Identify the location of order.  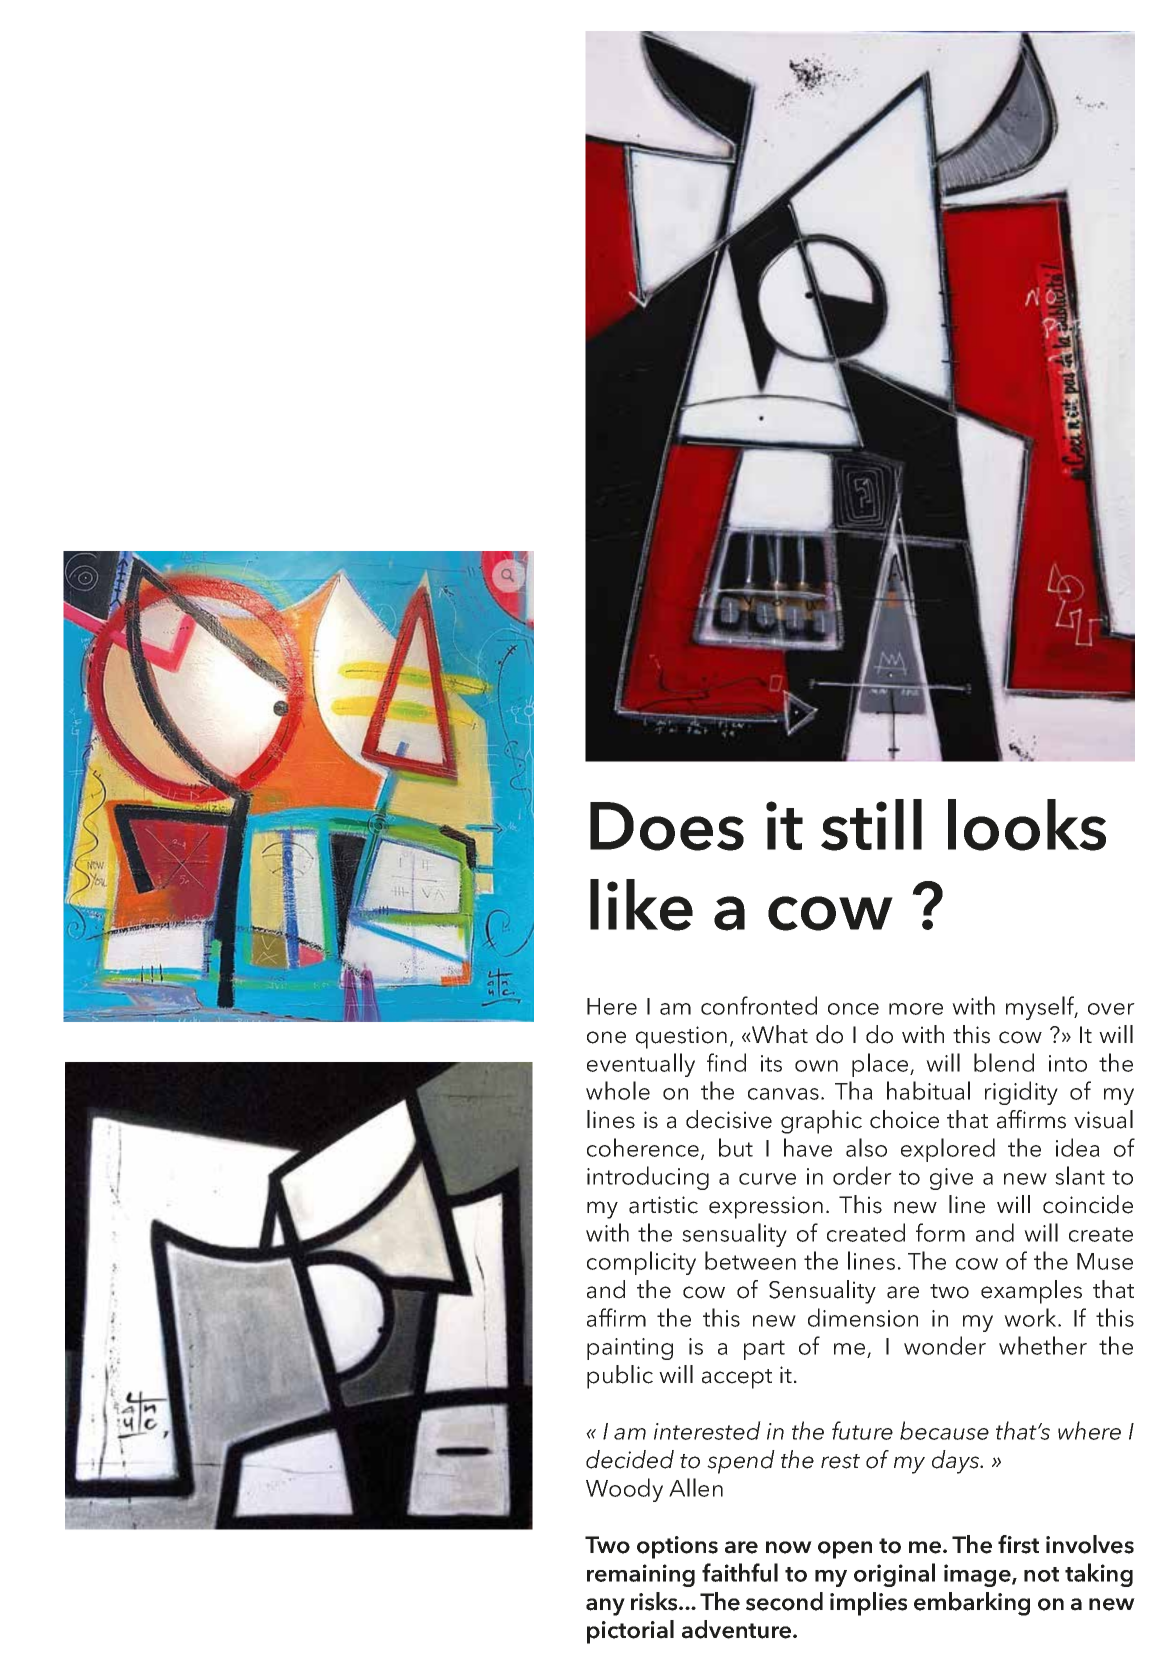
(862, 1175).
